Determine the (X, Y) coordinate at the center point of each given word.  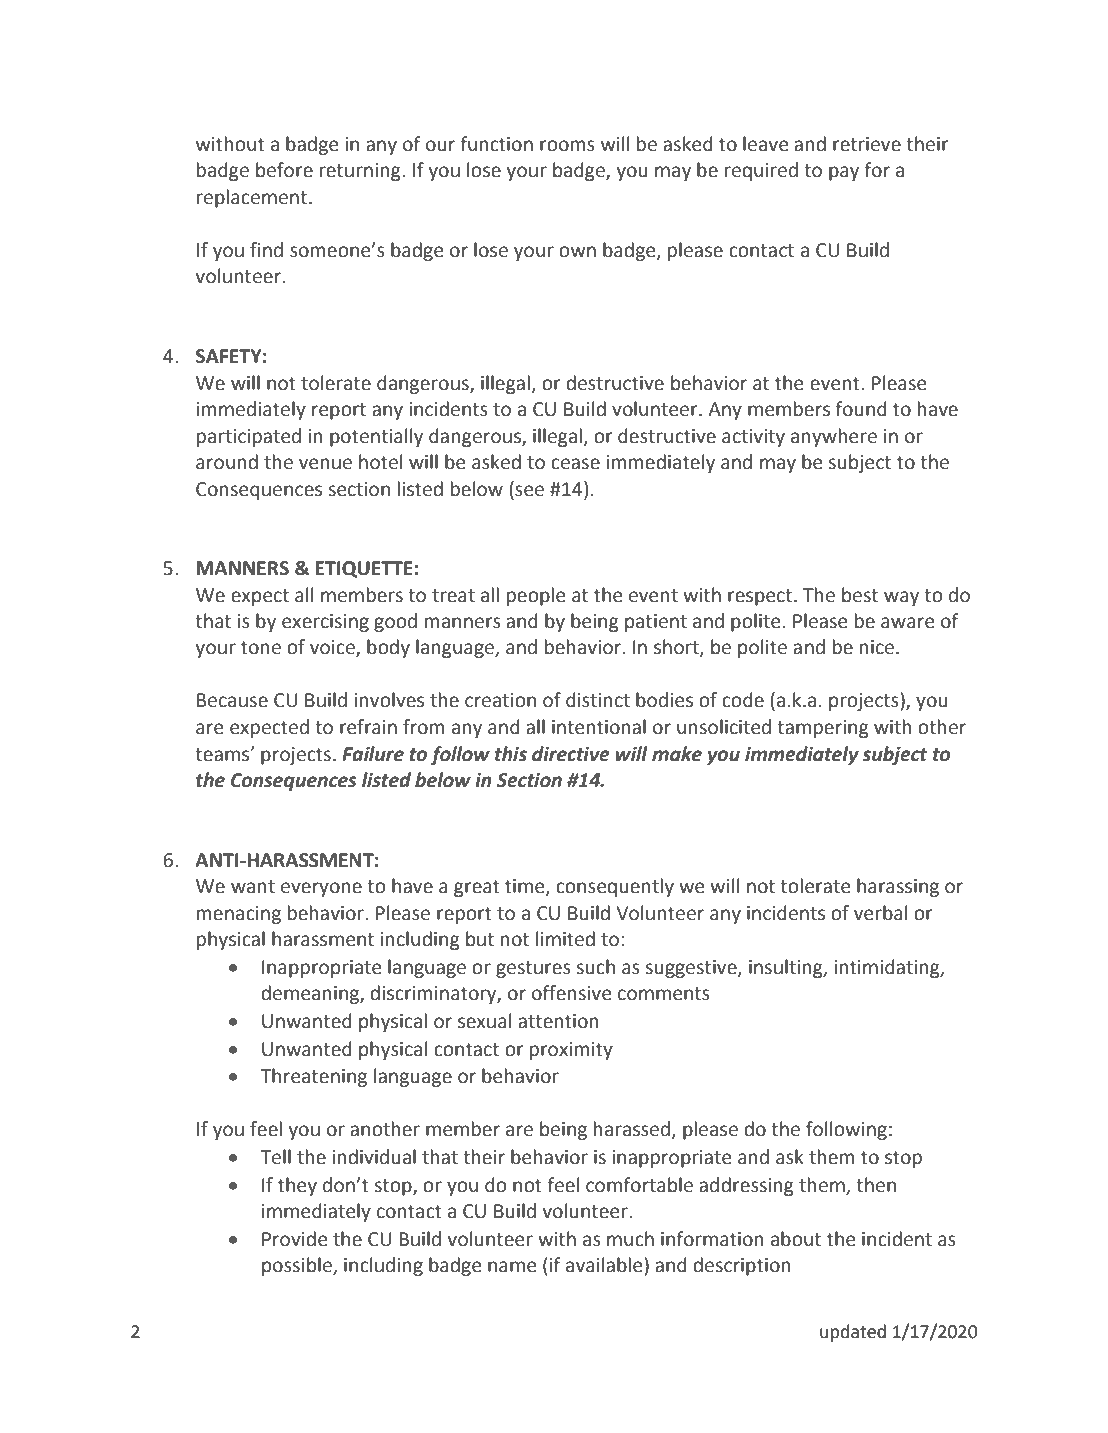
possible (298, 1266)
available (605, 1265)
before (284, 170)
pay (844, 173)
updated (853, 1333)
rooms (567, 146)
